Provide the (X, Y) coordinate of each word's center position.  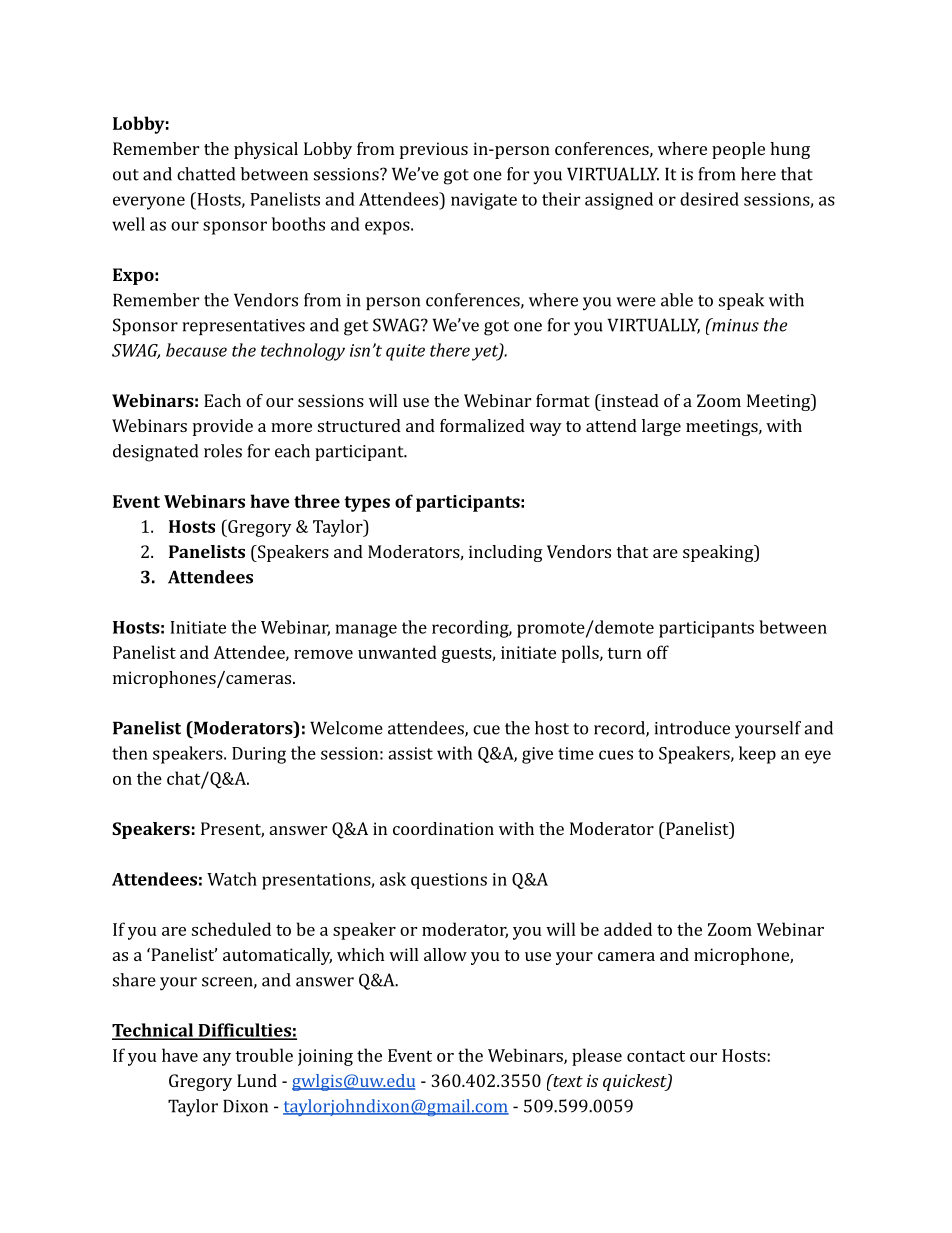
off (658, 652)
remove (323, 654)
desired (709, 199)
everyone (149, 203)
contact (656, 1056)
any (217, 1059)
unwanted (397, 652)
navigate (484, 201)
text (567, 1080)
